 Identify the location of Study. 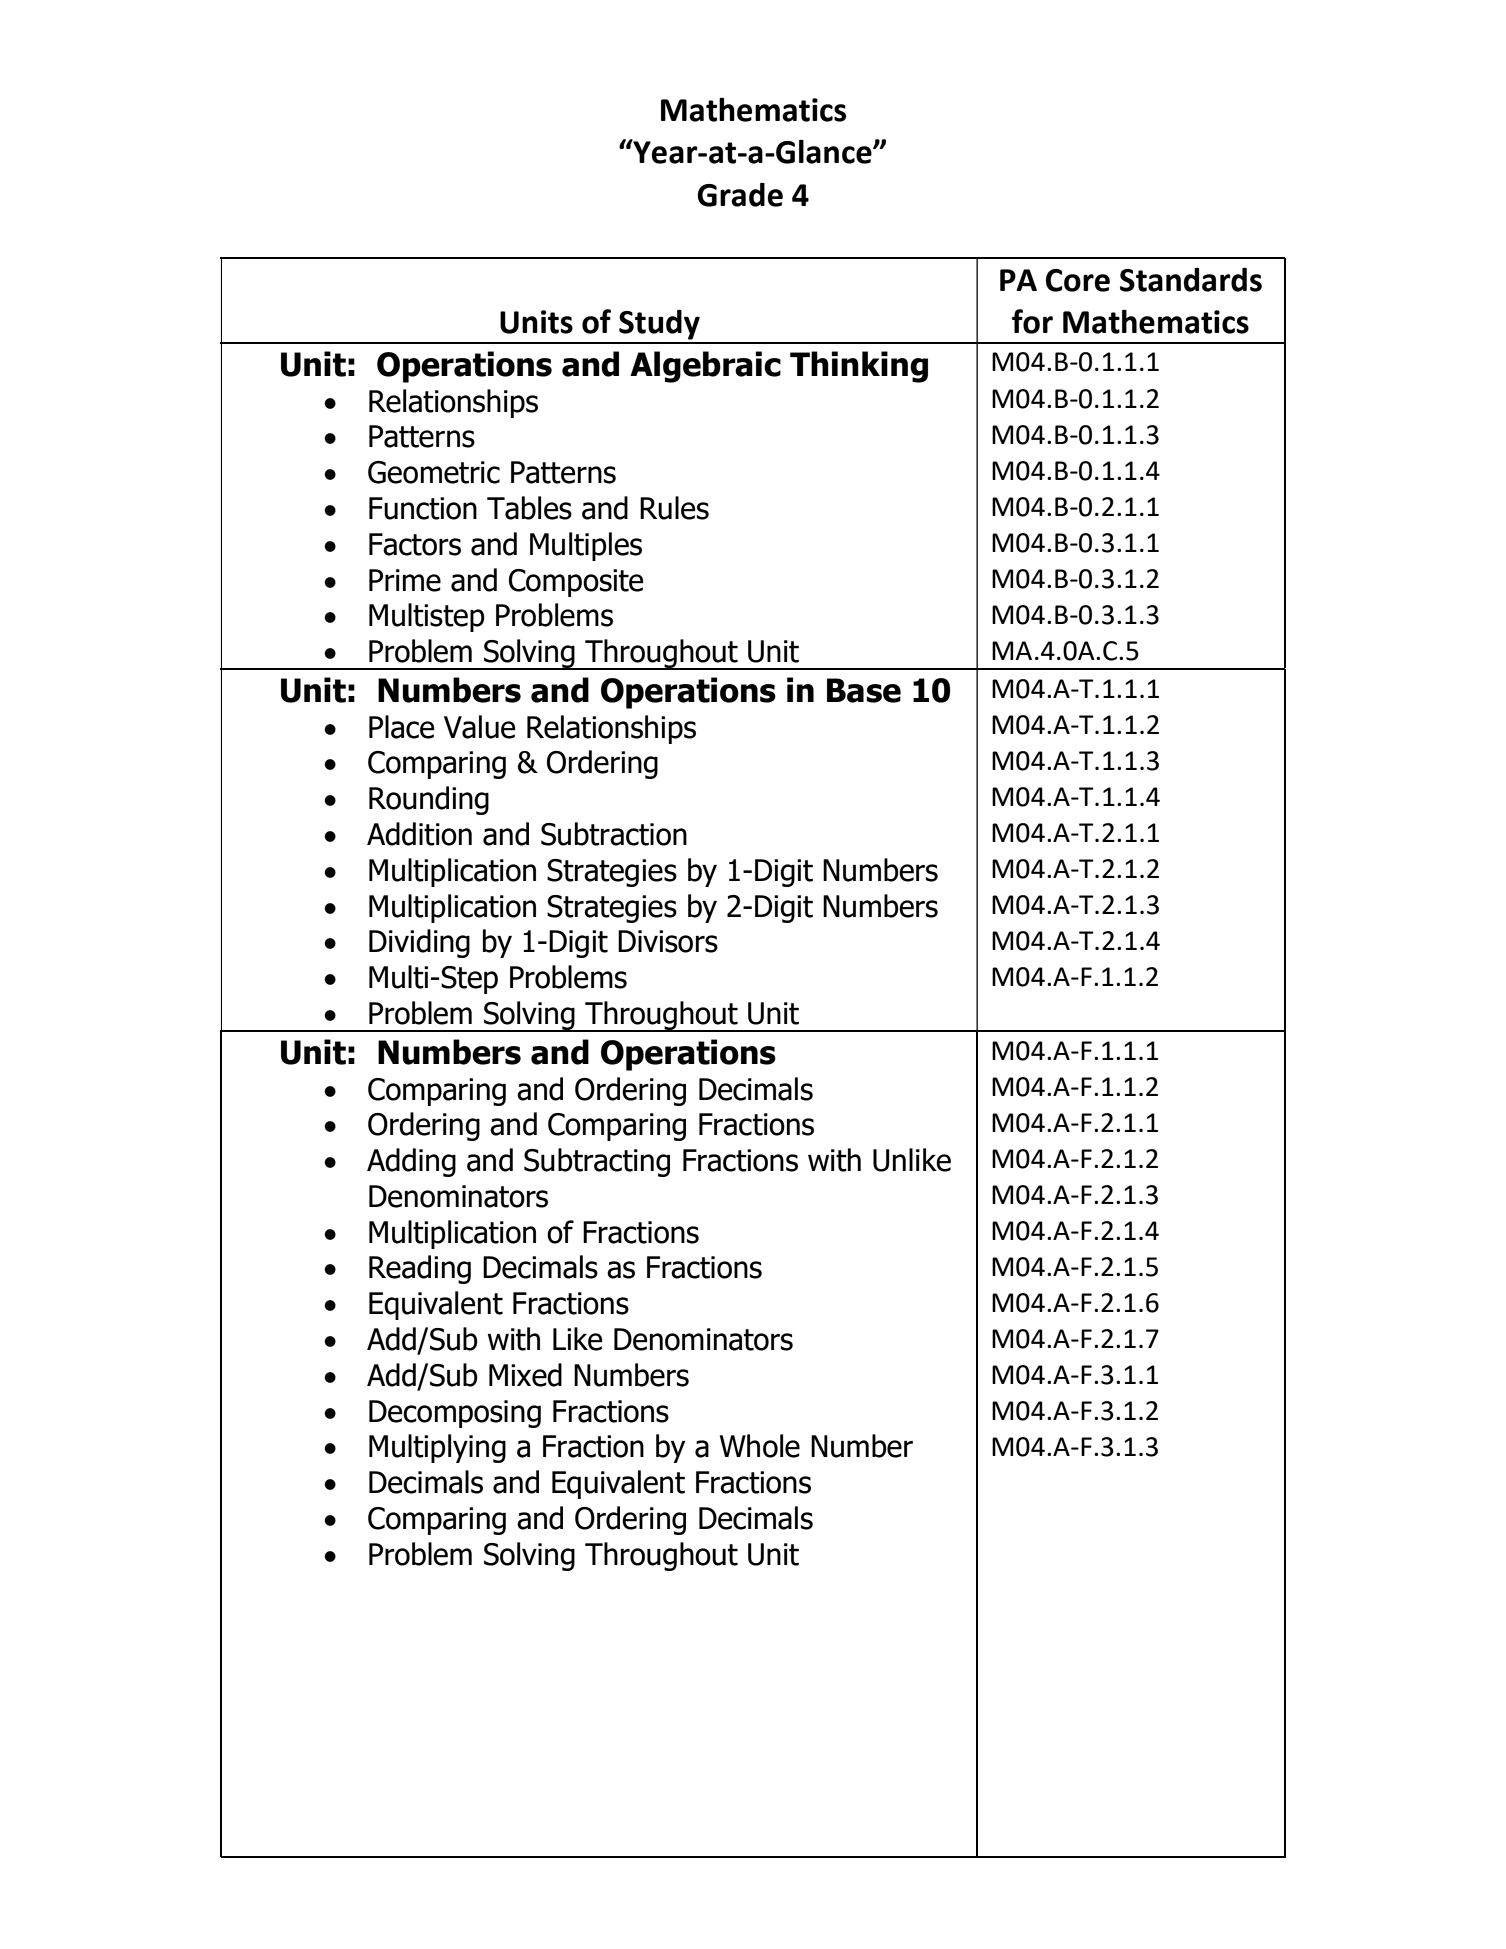
(659, 325).
